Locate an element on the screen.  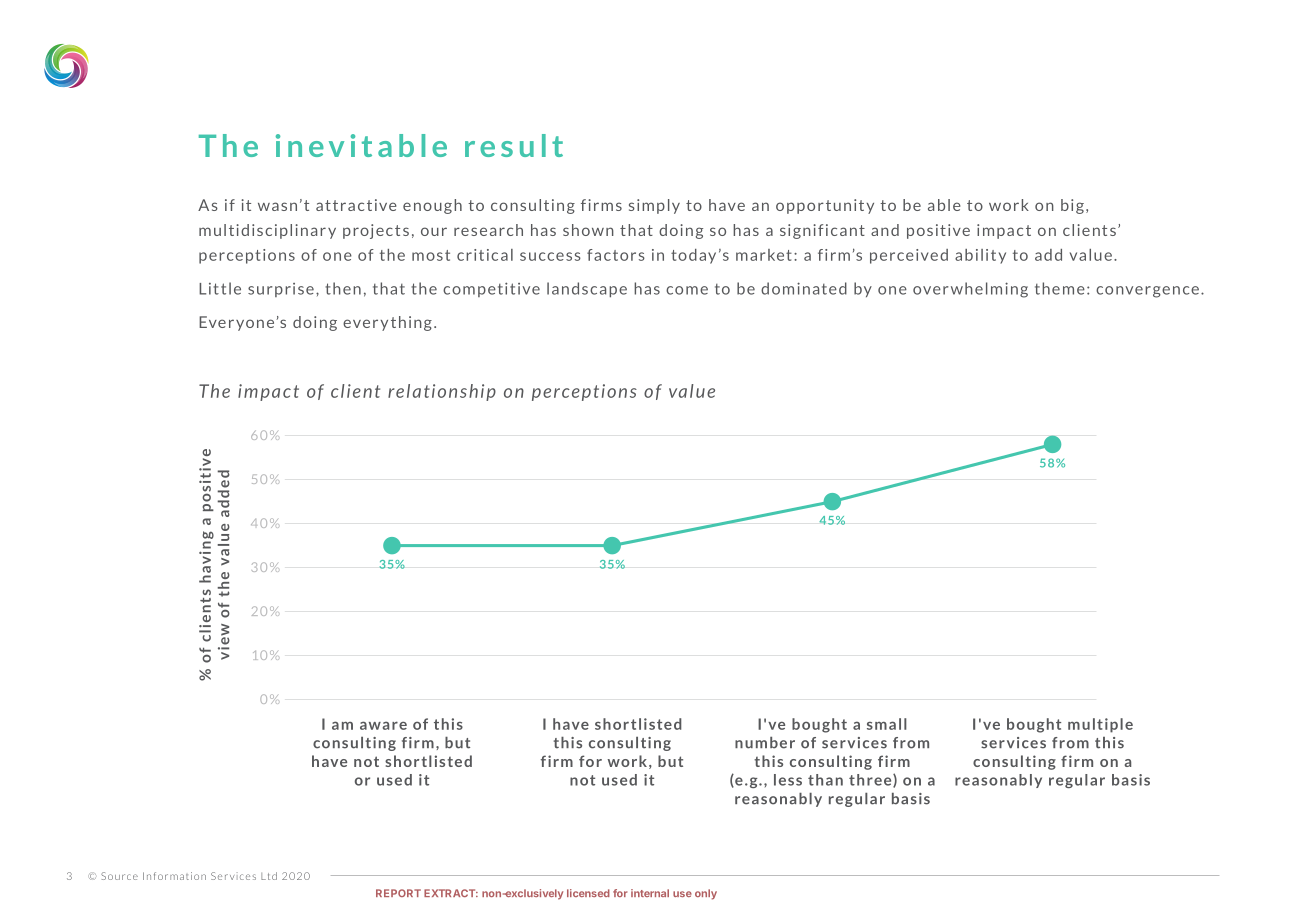
aware is located at coordinates (383, 725).
